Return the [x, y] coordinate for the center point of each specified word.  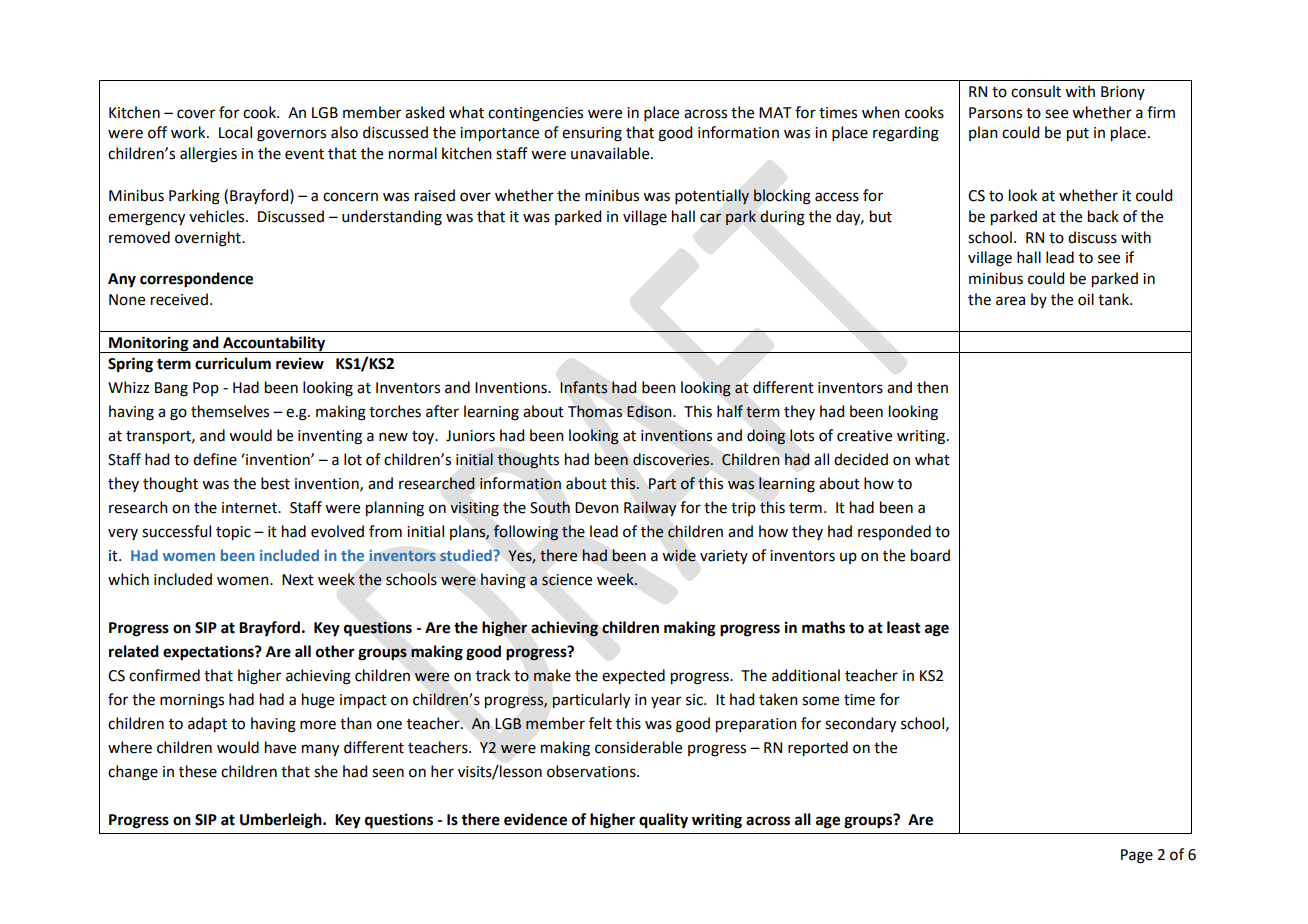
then [932, 387]
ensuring [592, 134]
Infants [583, 387]
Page [1137, 856]
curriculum [233, 363]
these [198, 771]
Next [298, 580]
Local [235, 132]
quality [663, 821]
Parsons [995, 113]
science [567, 580]
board [930, 555]
